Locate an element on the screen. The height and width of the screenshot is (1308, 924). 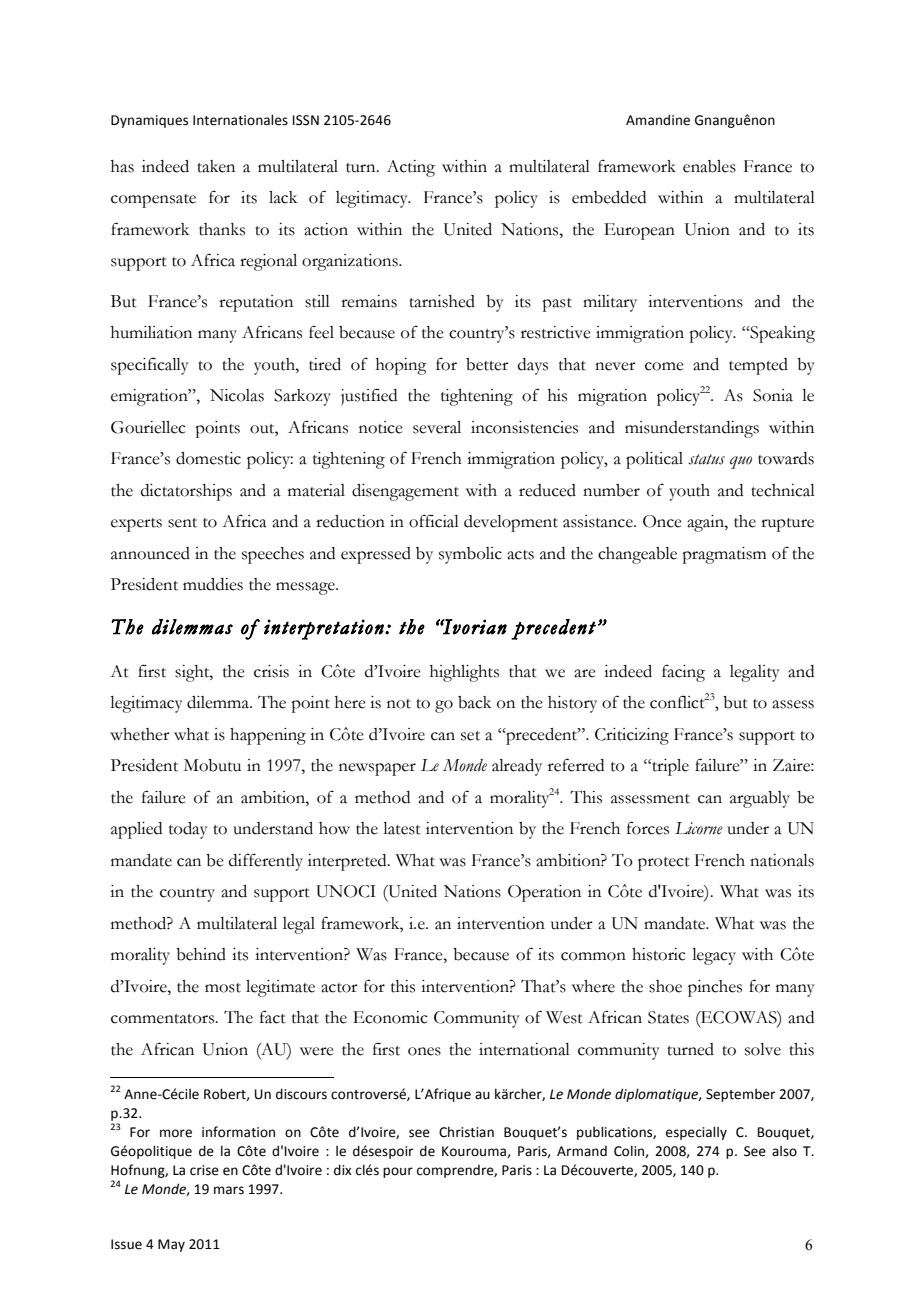
Acting is located at coordinates (411, 168).
